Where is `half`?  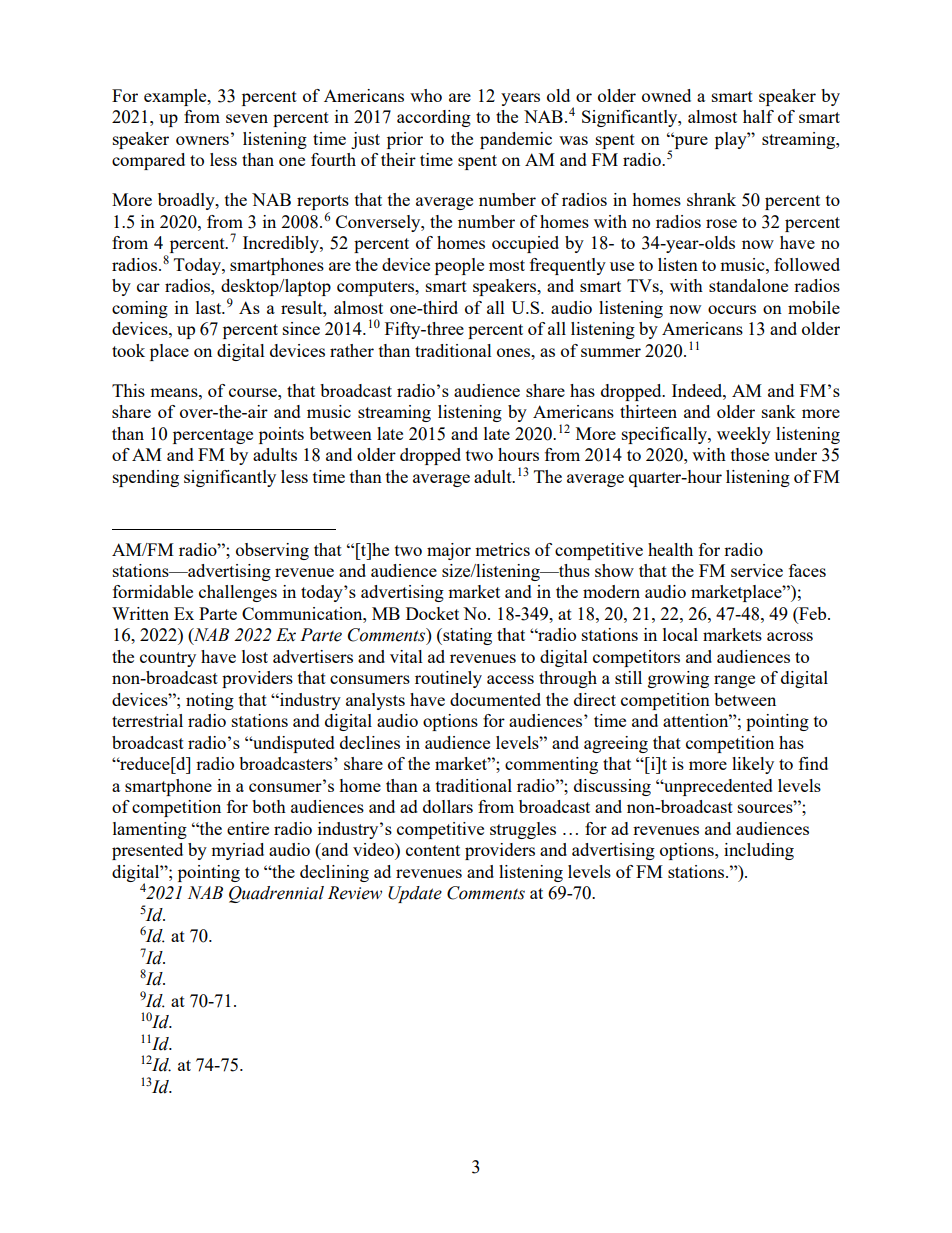 half is located at coordinates (758, 116).
